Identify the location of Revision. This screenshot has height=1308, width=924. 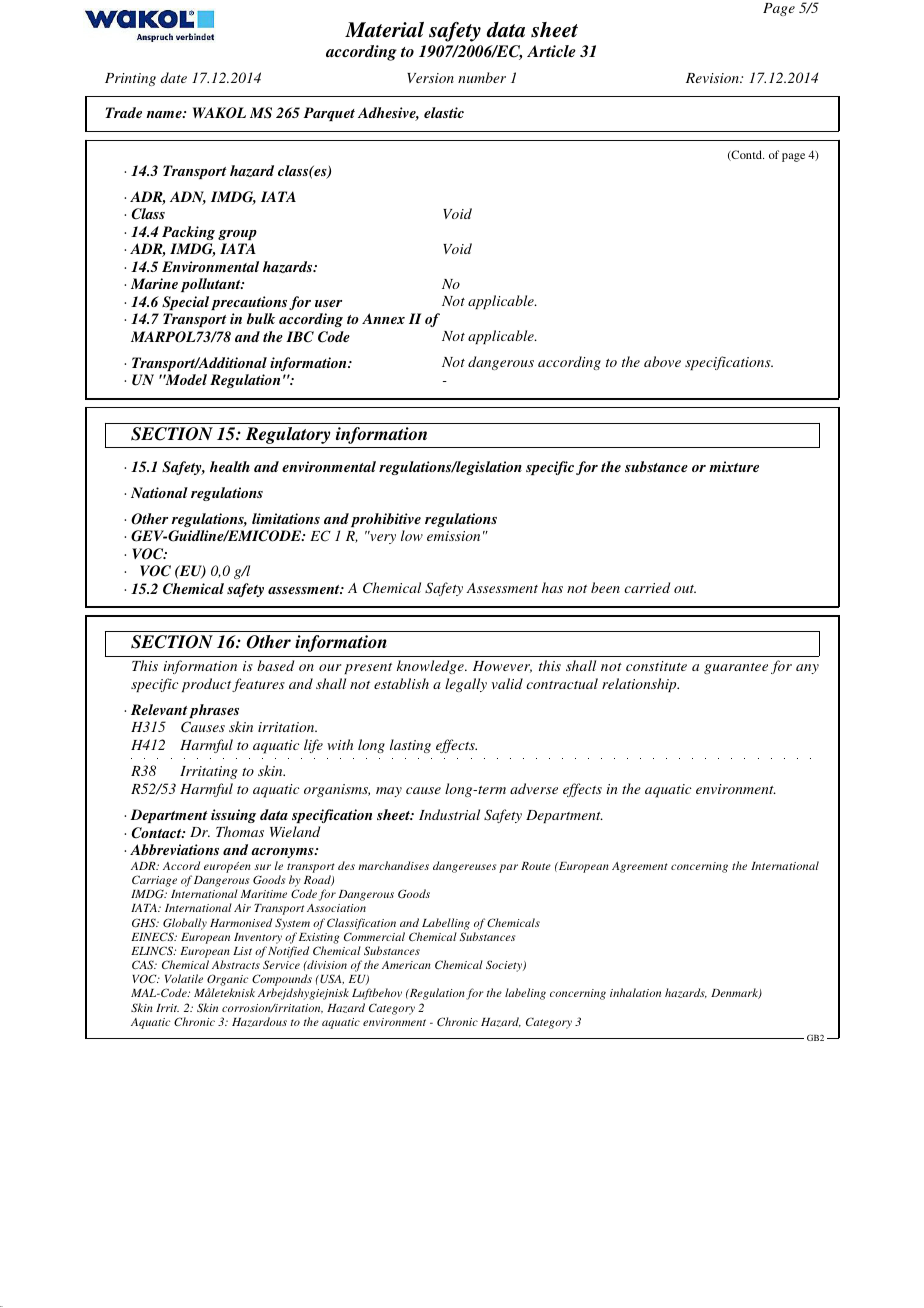
(713, 78).
